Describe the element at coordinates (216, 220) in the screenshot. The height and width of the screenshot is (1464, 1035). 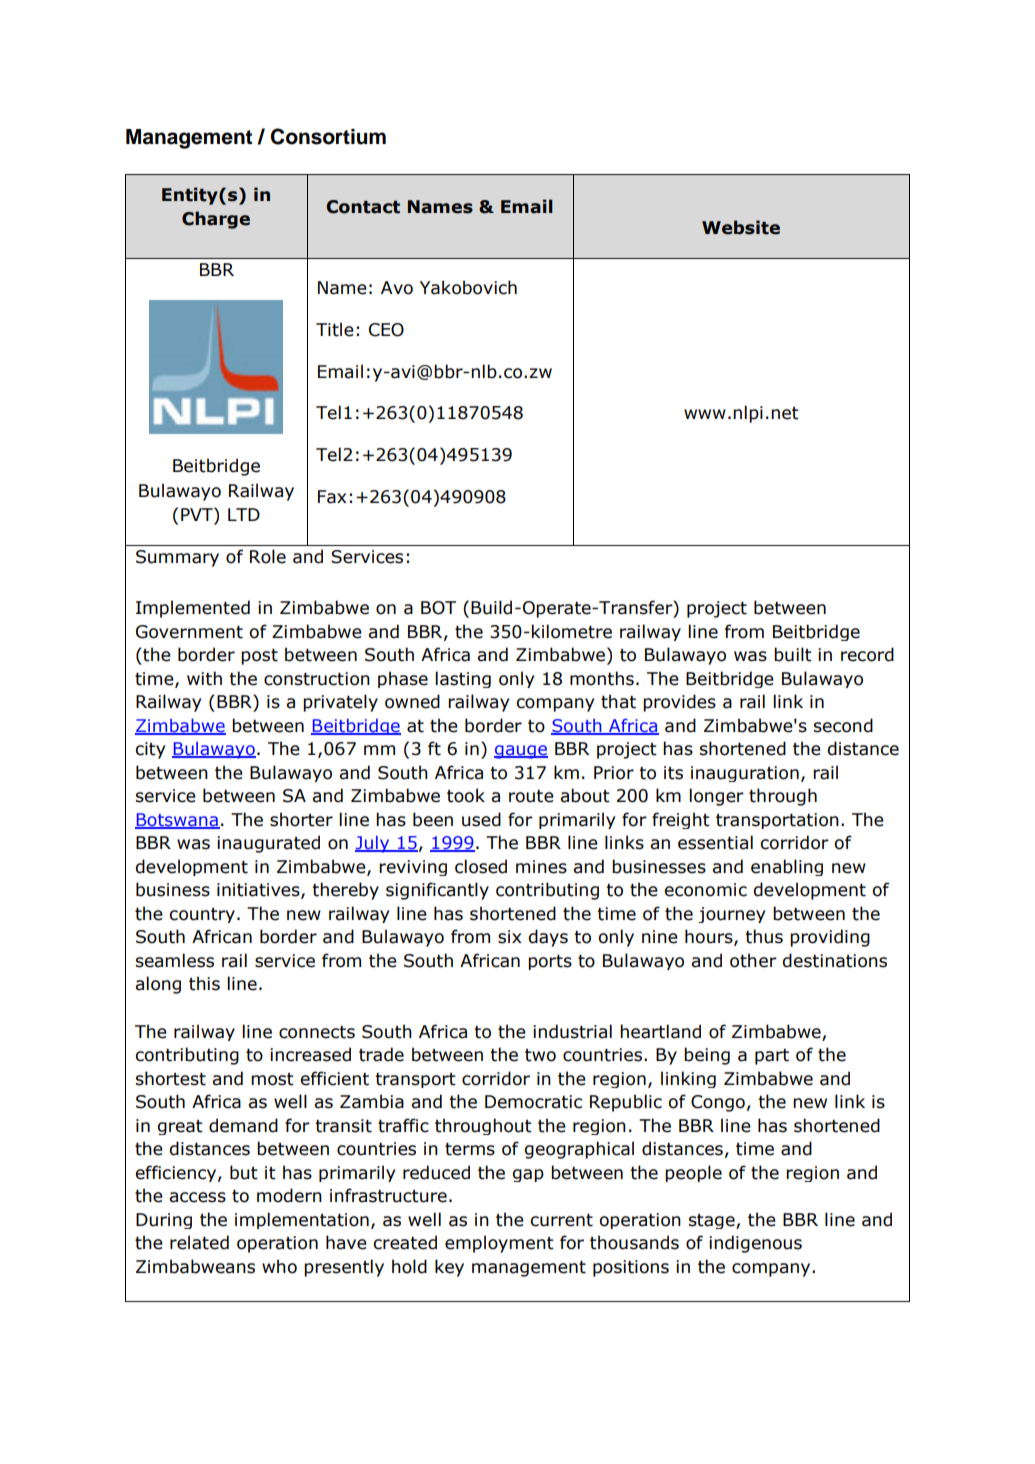
I see `Charge` at that location.
